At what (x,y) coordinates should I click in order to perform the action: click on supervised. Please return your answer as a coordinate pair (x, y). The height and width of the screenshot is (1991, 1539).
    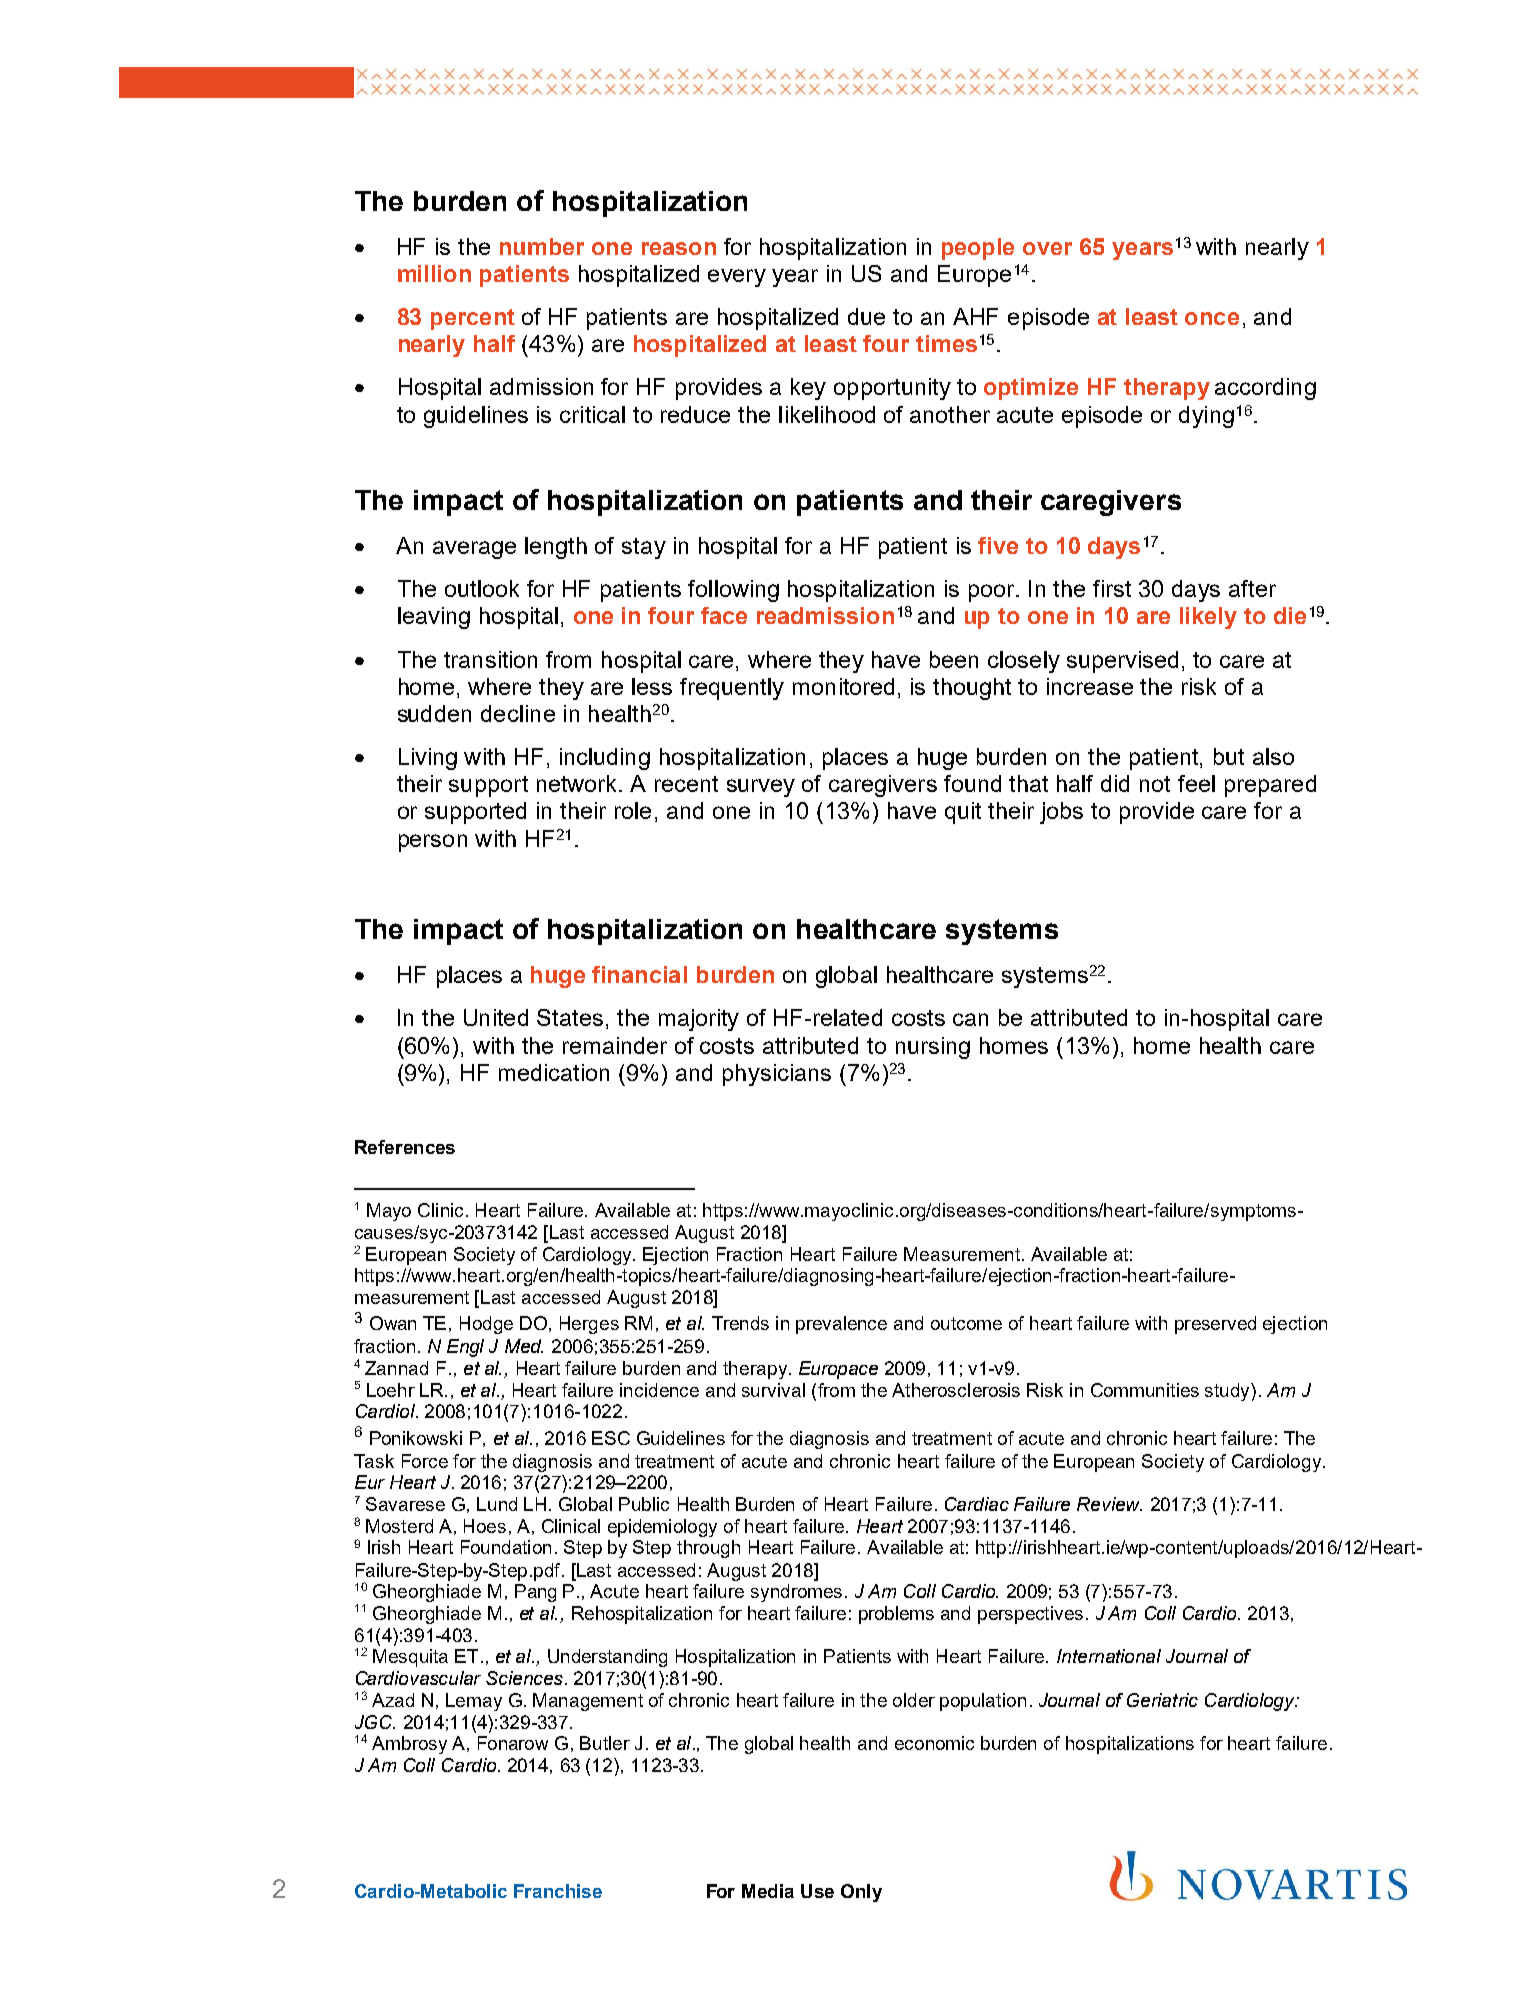
    Looking at the image, I should click on (1122, 662).
